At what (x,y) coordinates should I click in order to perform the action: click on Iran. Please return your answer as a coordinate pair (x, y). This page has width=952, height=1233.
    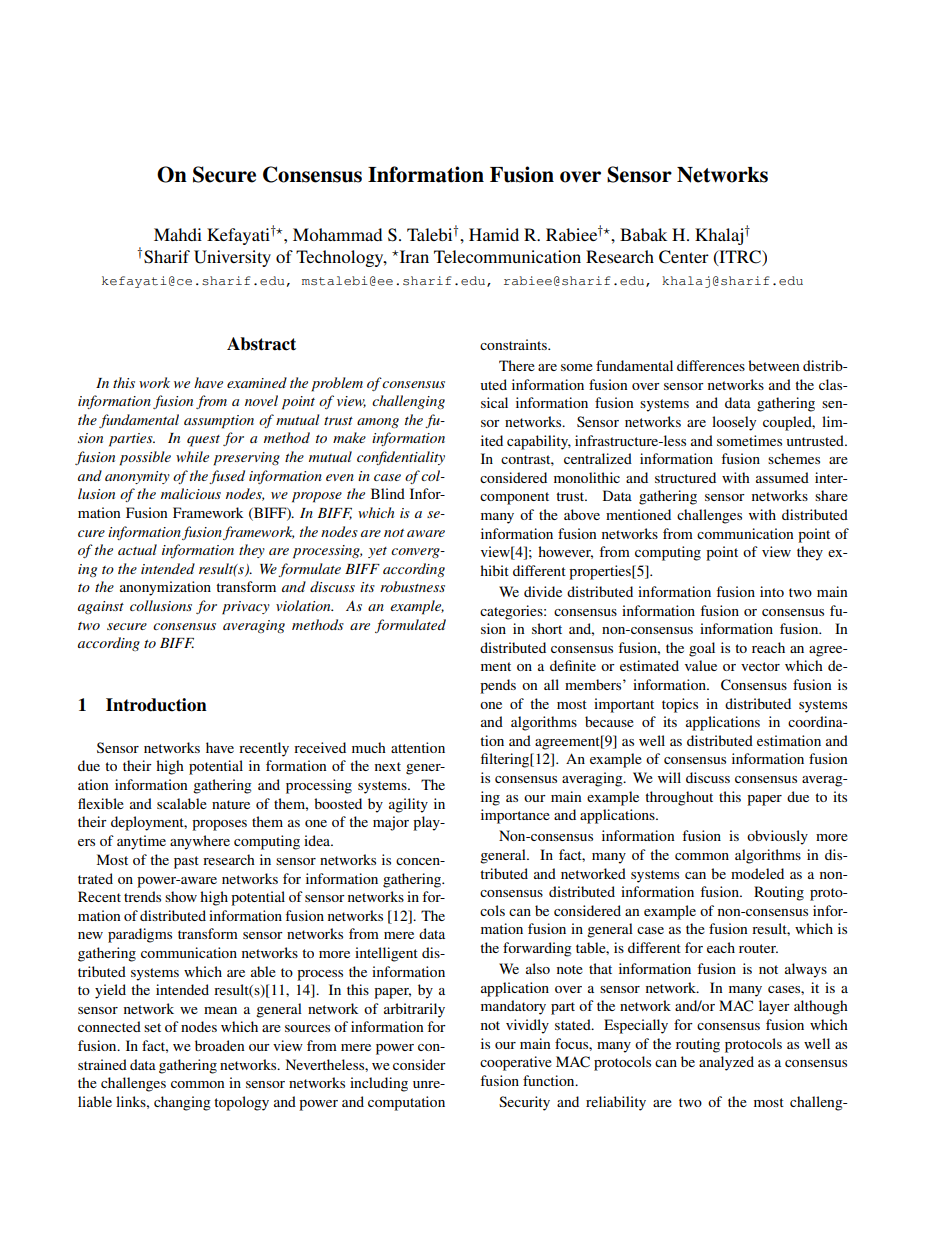
    Looking at the image, I should click on (413, 256).
